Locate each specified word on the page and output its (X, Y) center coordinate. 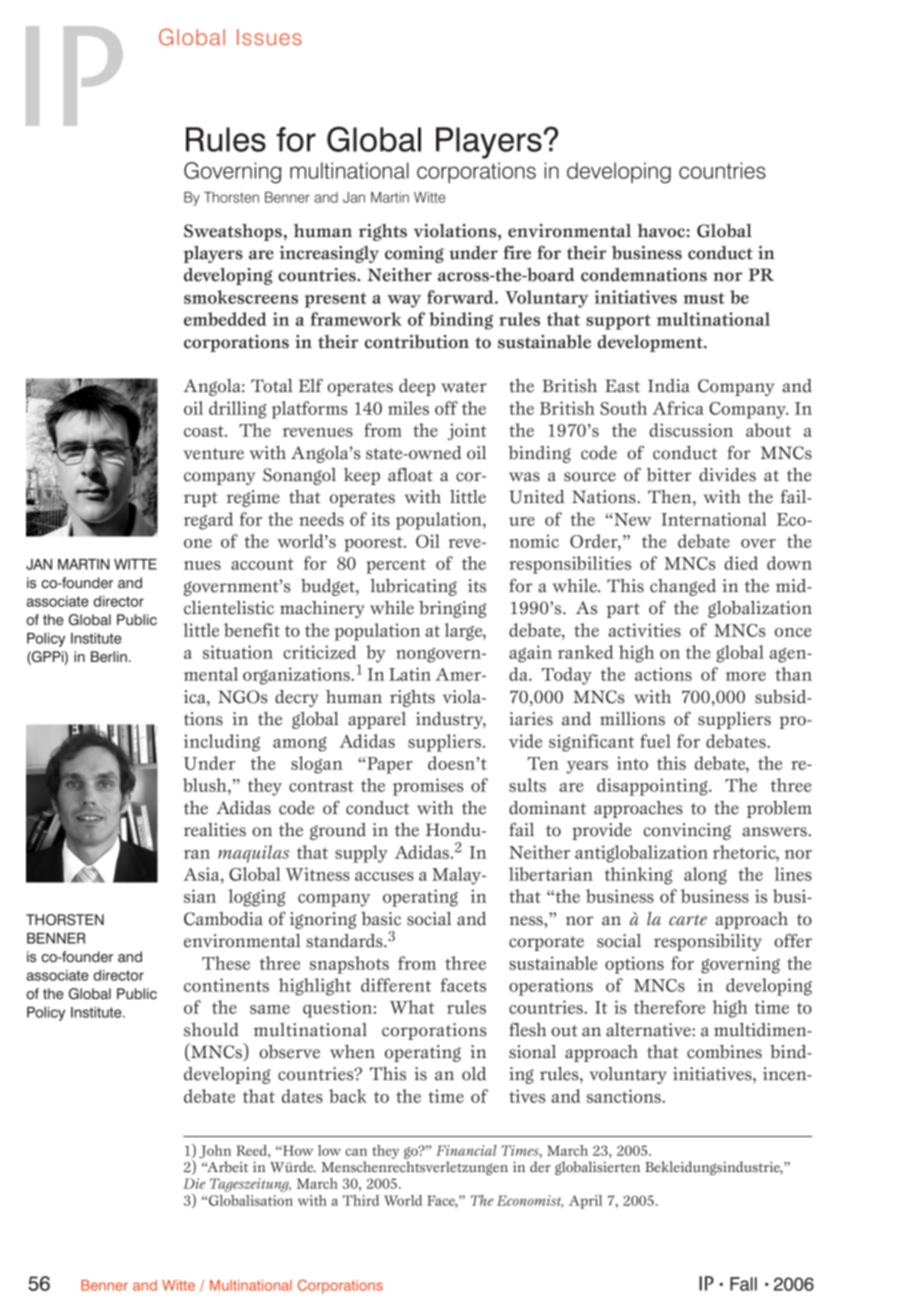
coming (414, 254)
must (704, 298)
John (215, 1152)
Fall (743, 1284)
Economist (530, 1201)
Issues (269, 37)
